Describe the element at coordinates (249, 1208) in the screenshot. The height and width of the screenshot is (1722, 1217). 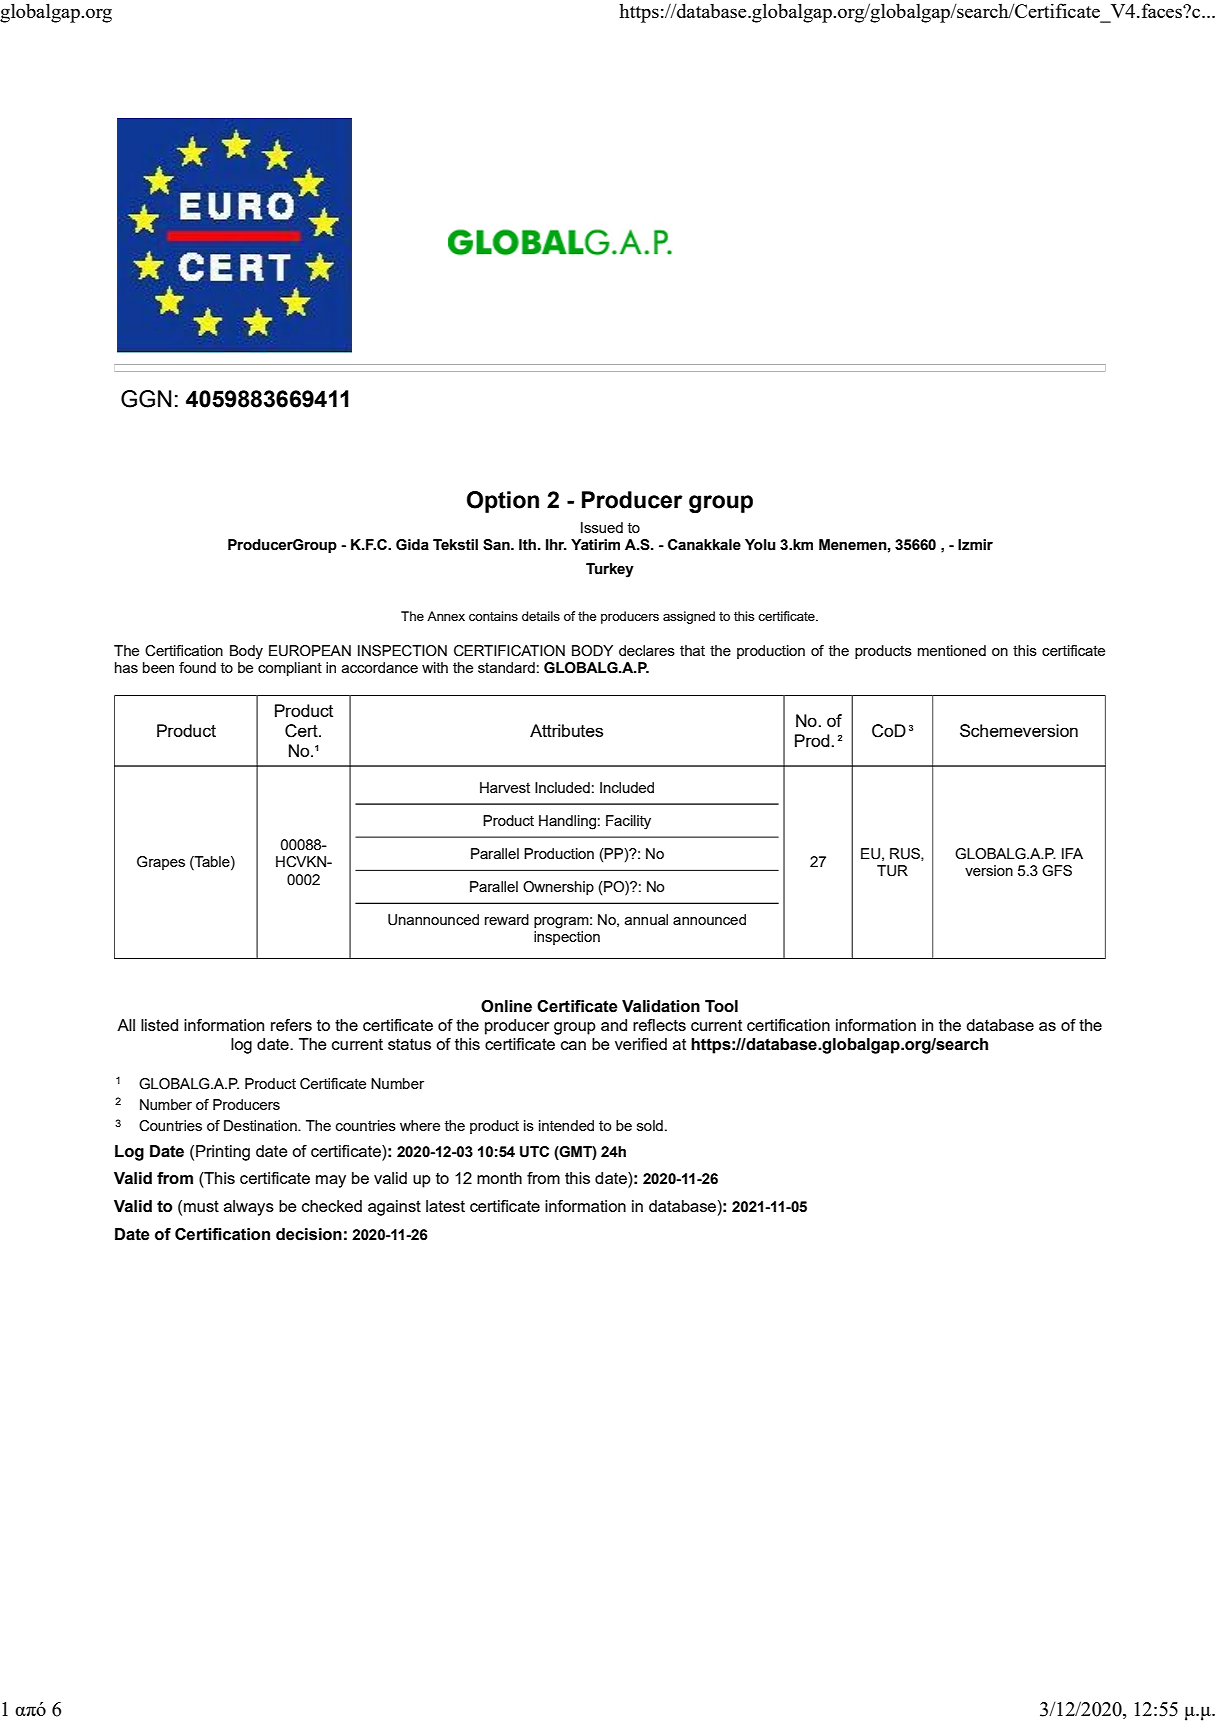
I see `always` at that location.
